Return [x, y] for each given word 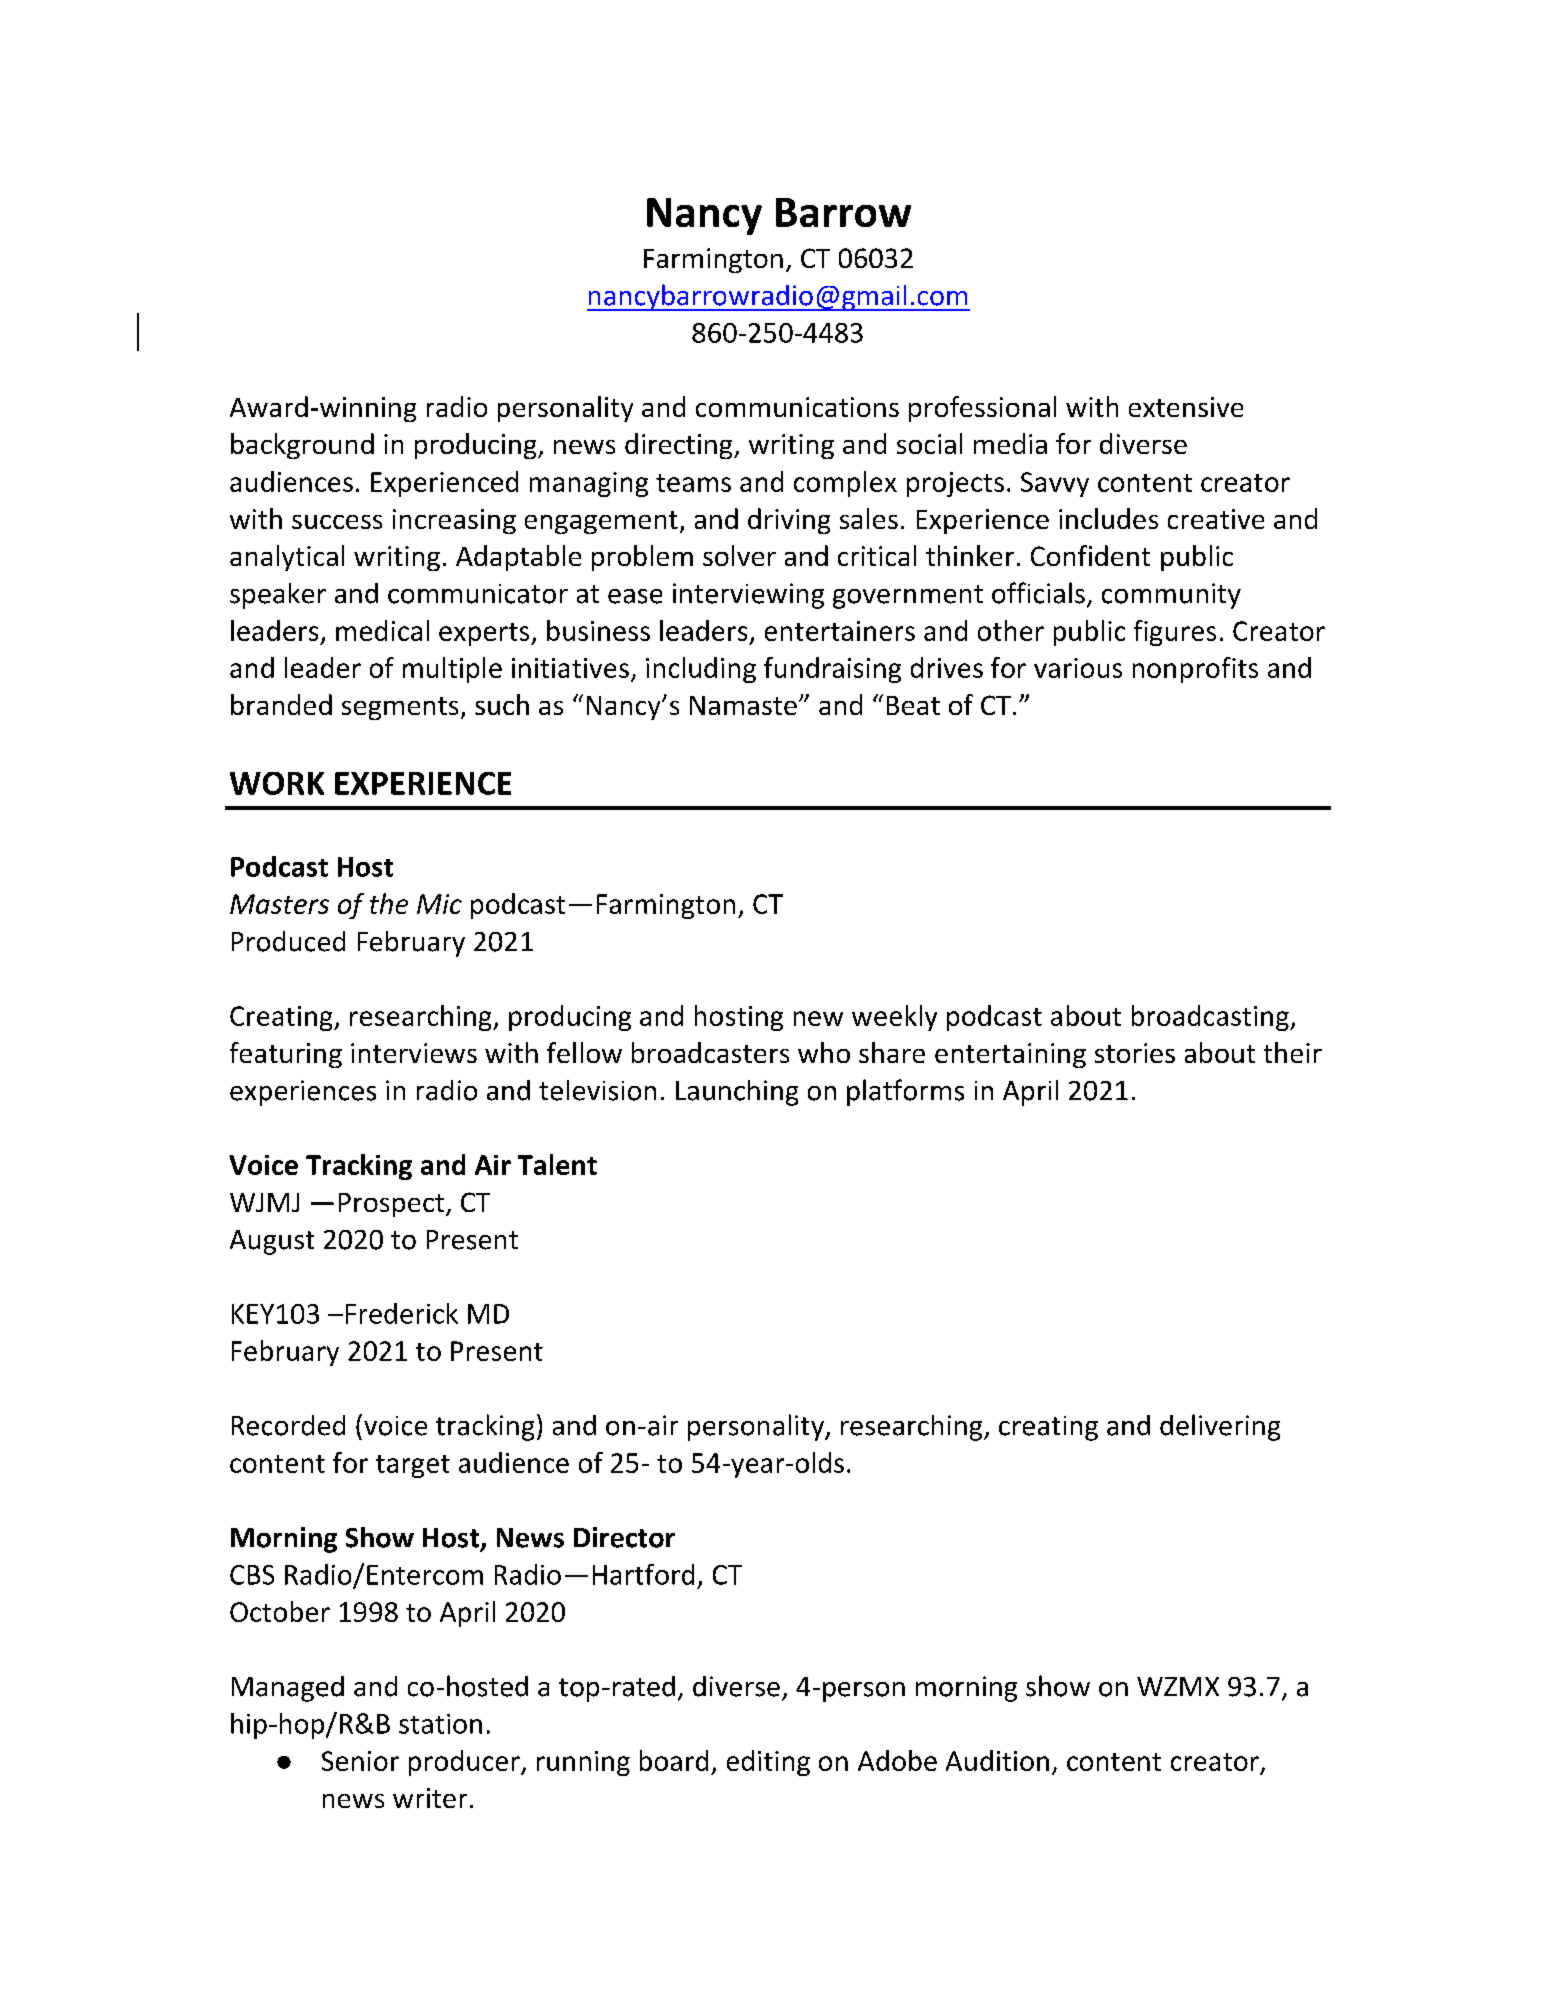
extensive [1186, 407]
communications [797, 407]
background [302, 446]
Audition [997, 1760]
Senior [360, 1761]
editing [768, 1763]
